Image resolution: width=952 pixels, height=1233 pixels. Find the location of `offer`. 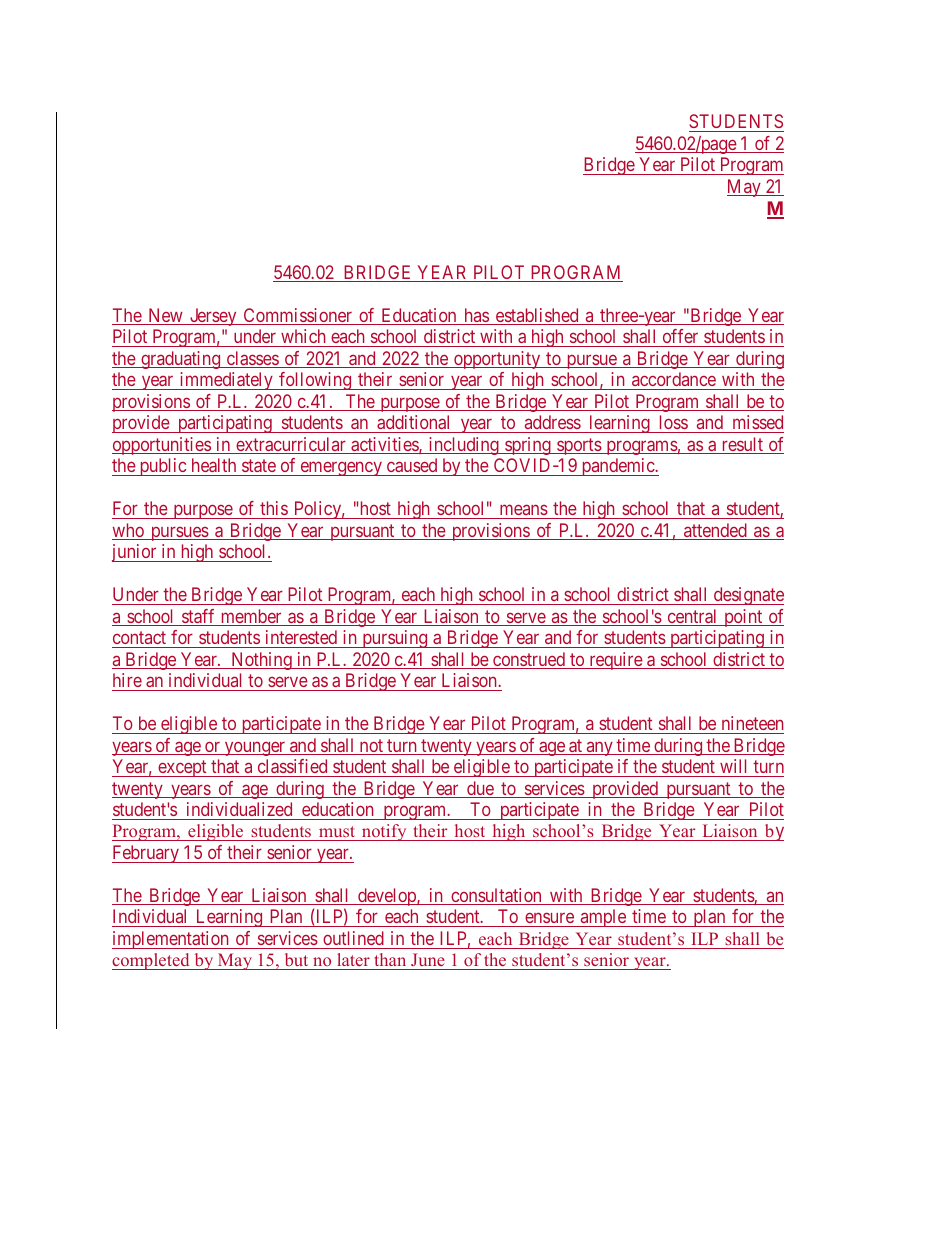

offer is located at coordinates (680, 336).
